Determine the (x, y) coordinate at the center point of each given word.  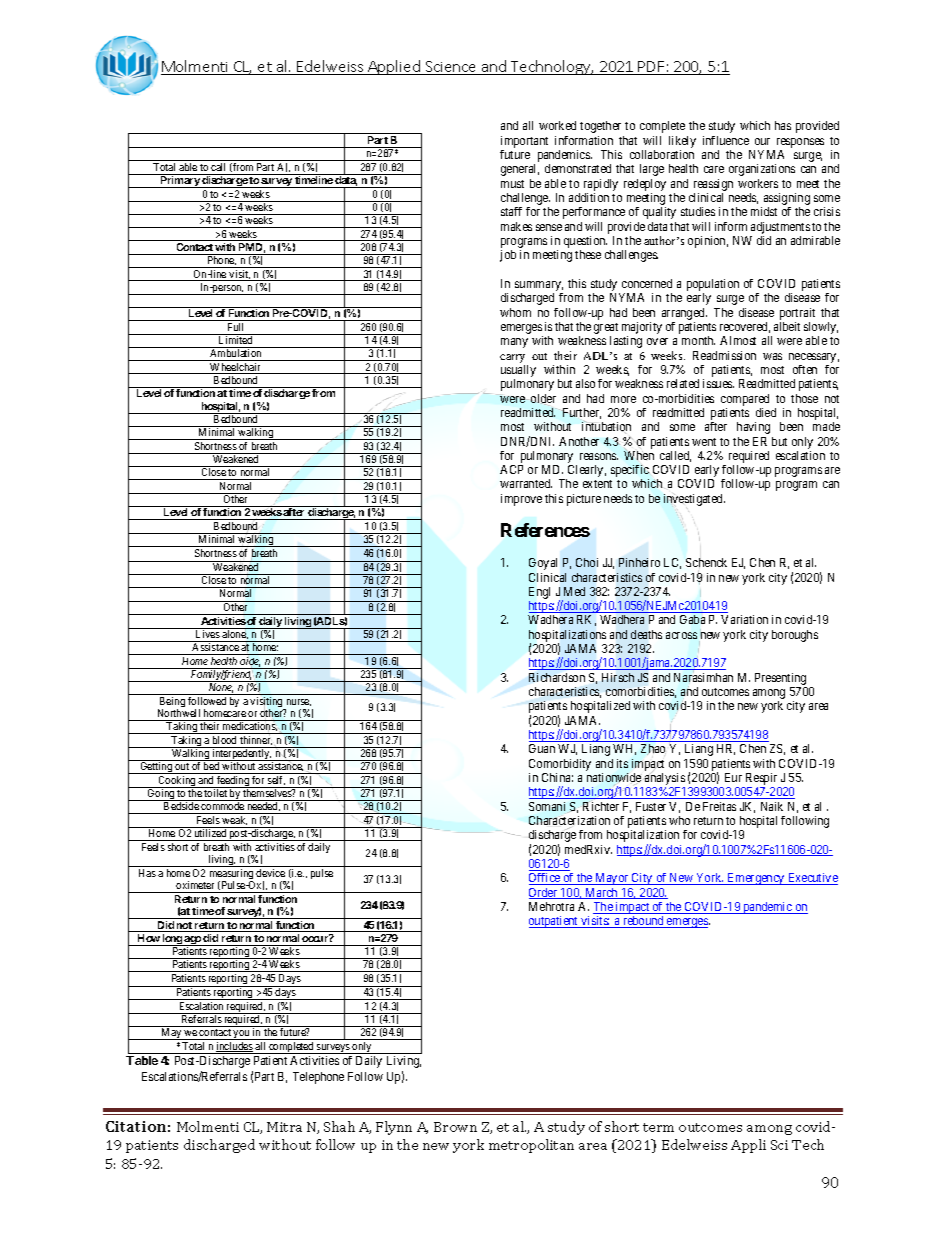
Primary (180, 182)
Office (545, 879)
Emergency (756, 879)
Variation (744, 619)
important (524, 142)
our (762, 141)
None (221, 689)
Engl (539, 594)
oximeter (195, 885)
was (772, 356)
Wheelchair (236, 368)
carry (512, 358)
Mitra (284, 1127)
